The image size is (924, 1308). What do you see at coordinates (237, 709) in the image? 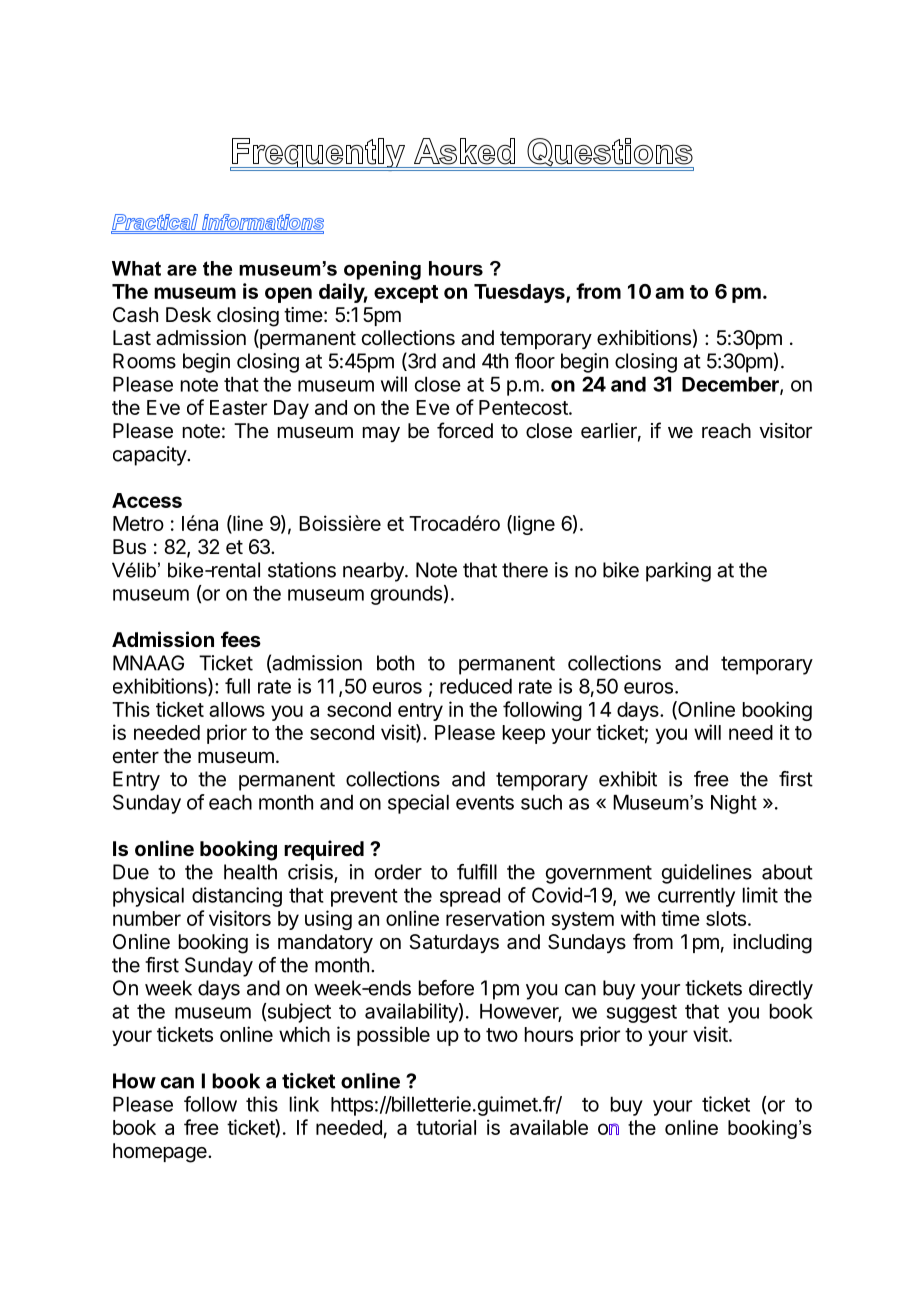
I see `allows` at bounding box center [237, 709].
